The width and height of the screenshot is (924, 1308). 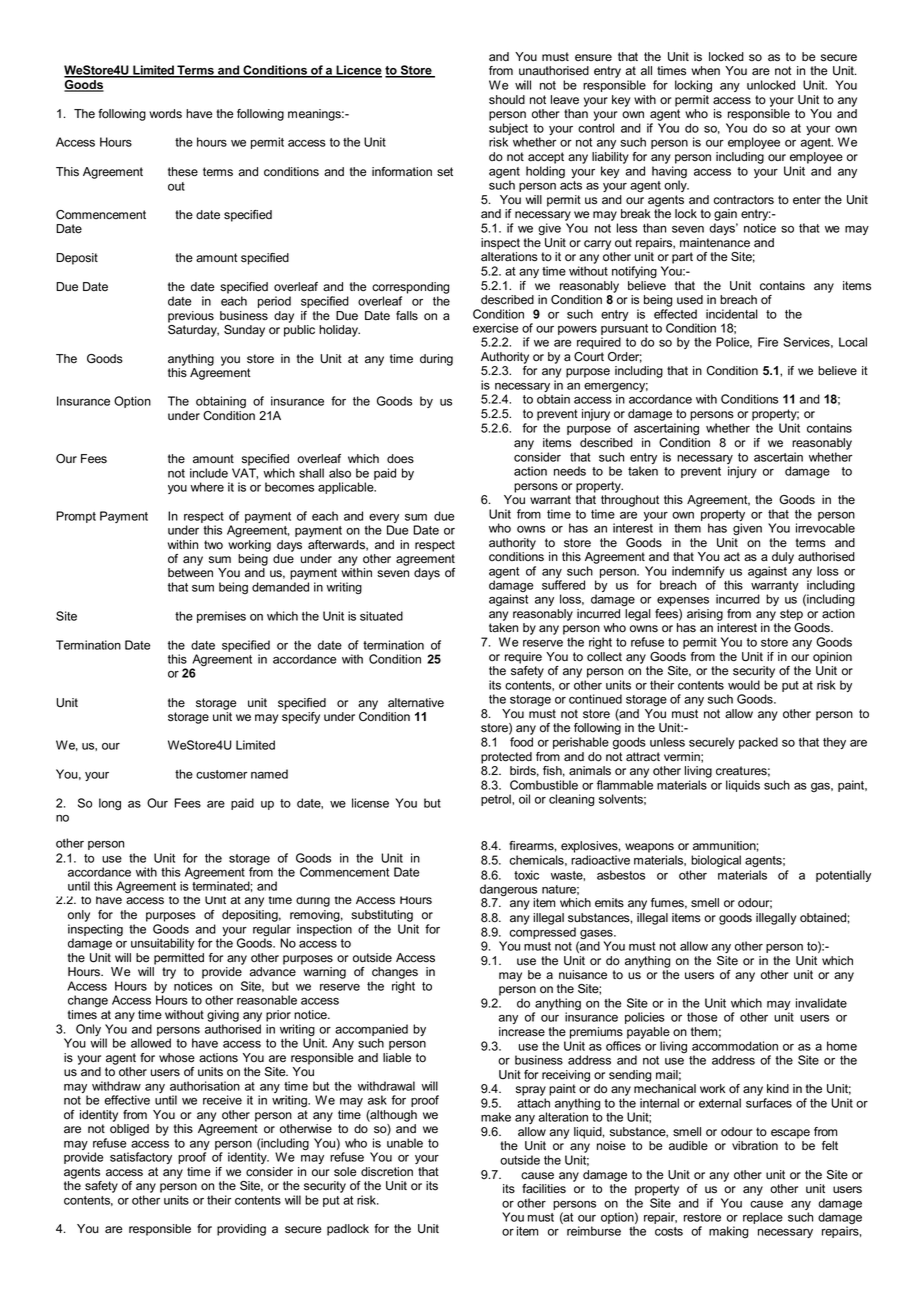 I want to click on words, so click(x=165, y=114).
